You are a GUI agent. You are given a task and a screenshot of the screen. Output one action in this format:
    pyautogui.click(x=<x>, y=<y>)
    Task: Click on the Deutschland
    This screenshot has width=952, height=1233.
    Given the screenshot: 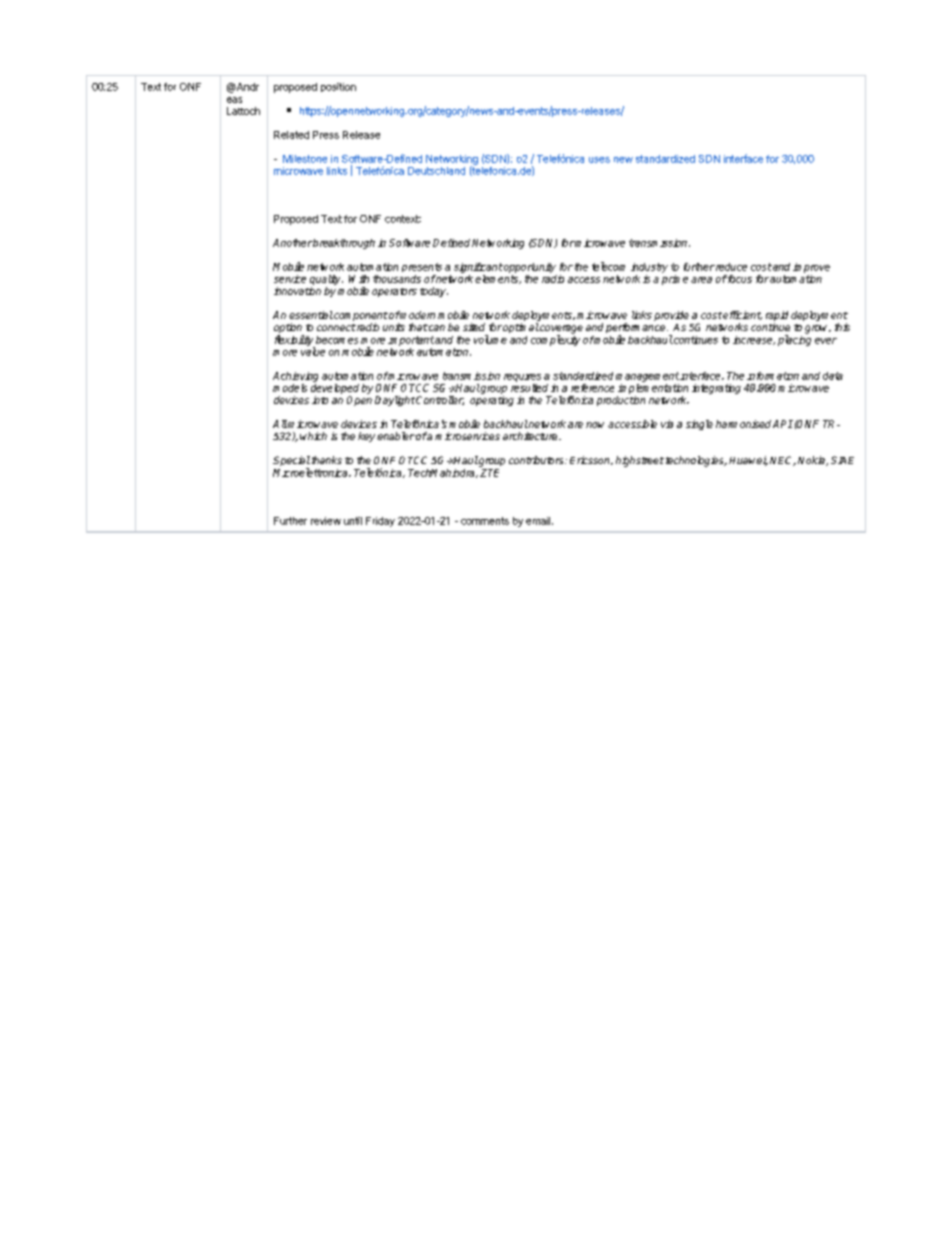 What is the action you would take?
    pyautogui.click(x=436, y=171)
